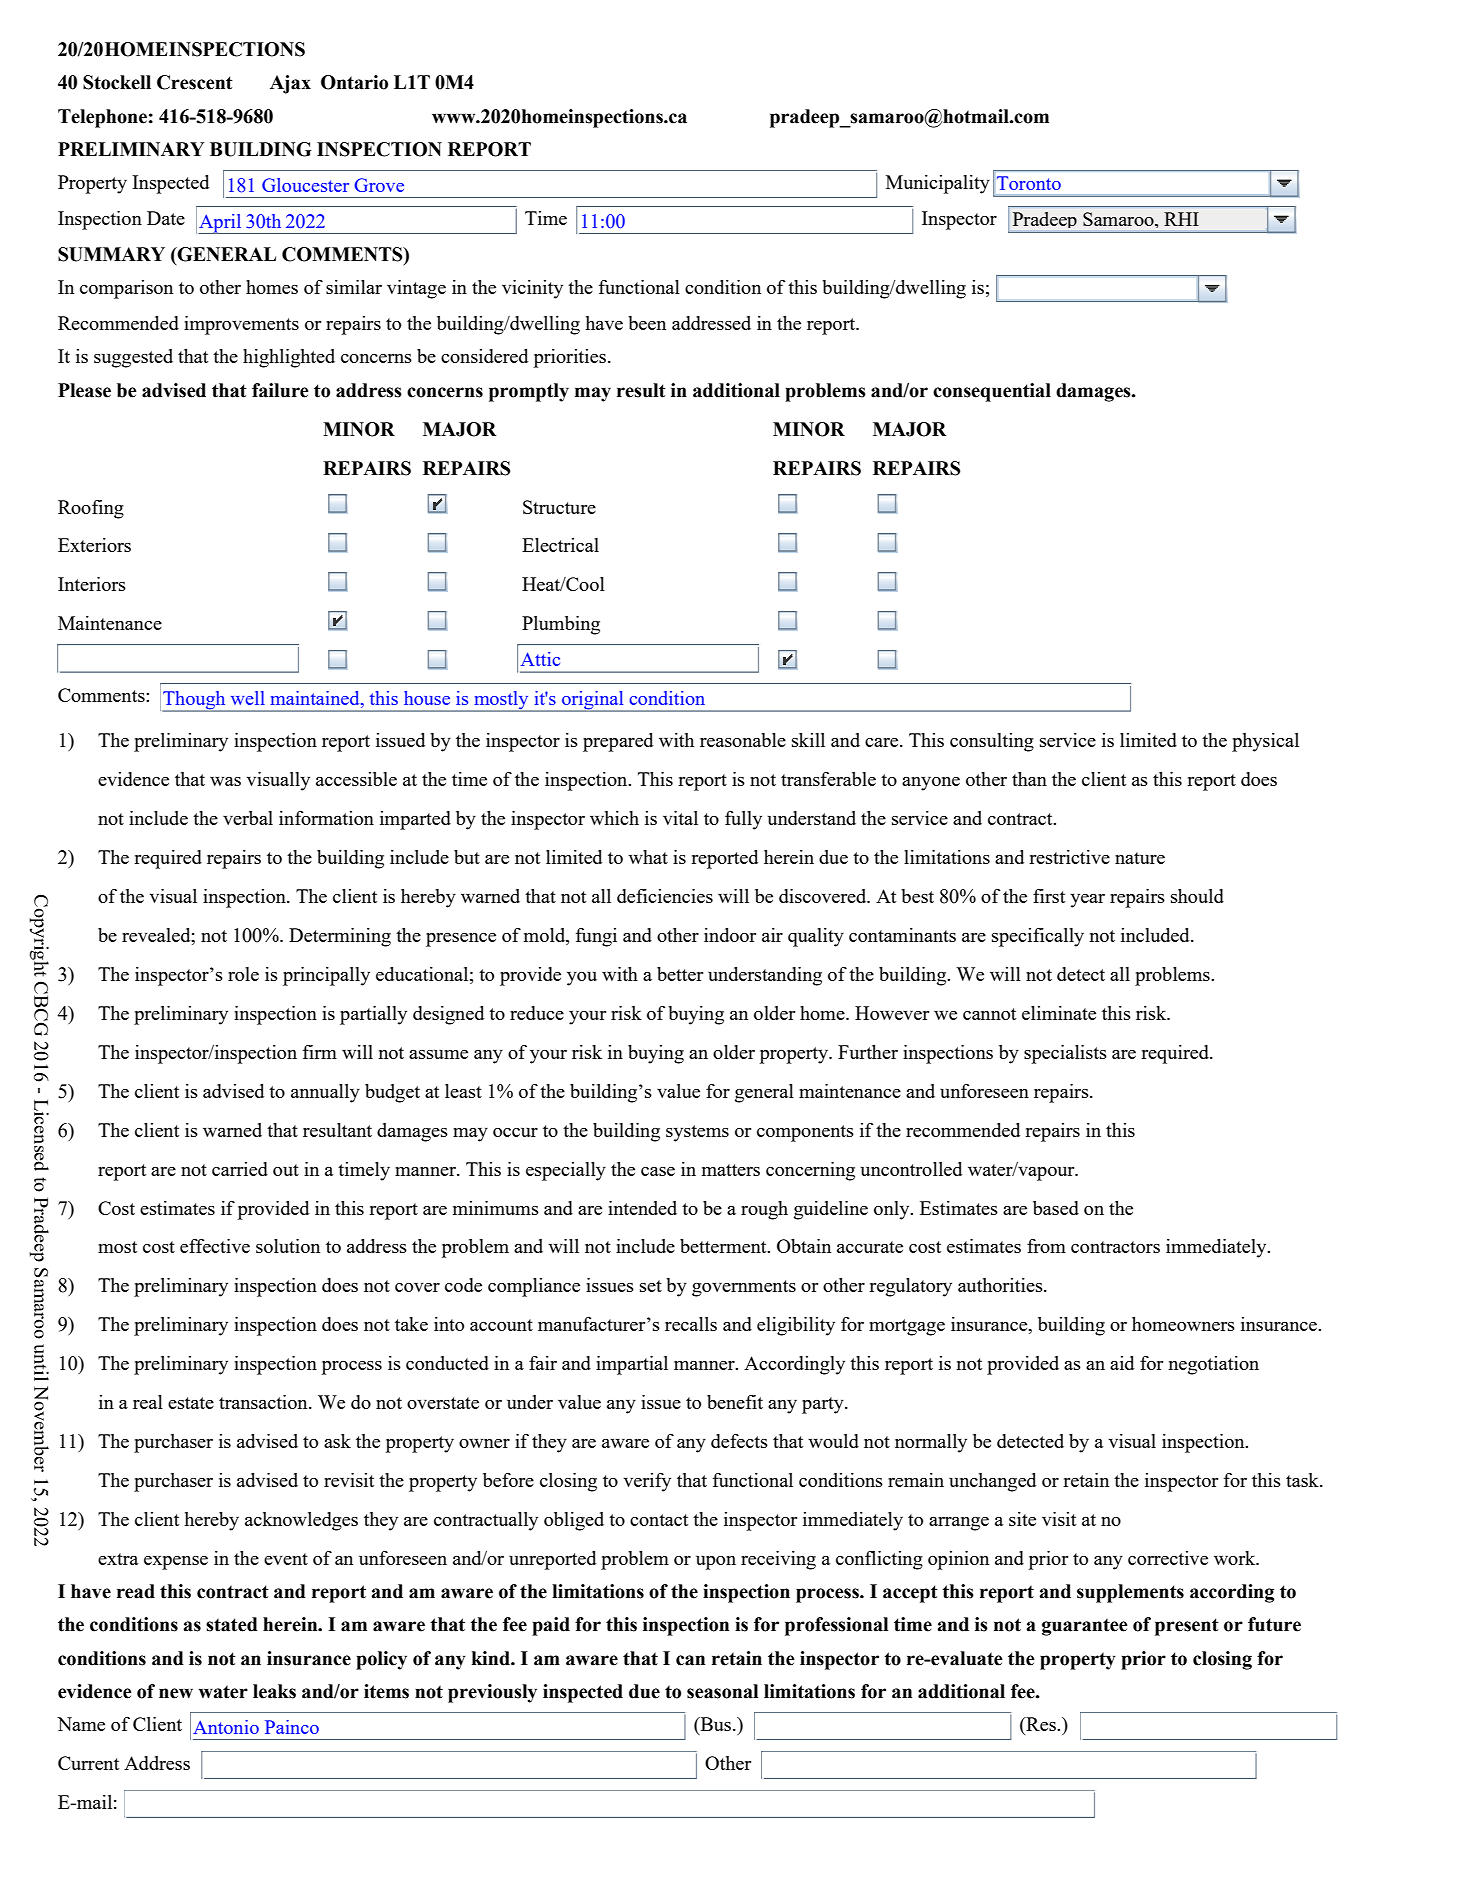  Describe the element at coordinates (226, 1727) in the page. I see `Antonio` at that location.
